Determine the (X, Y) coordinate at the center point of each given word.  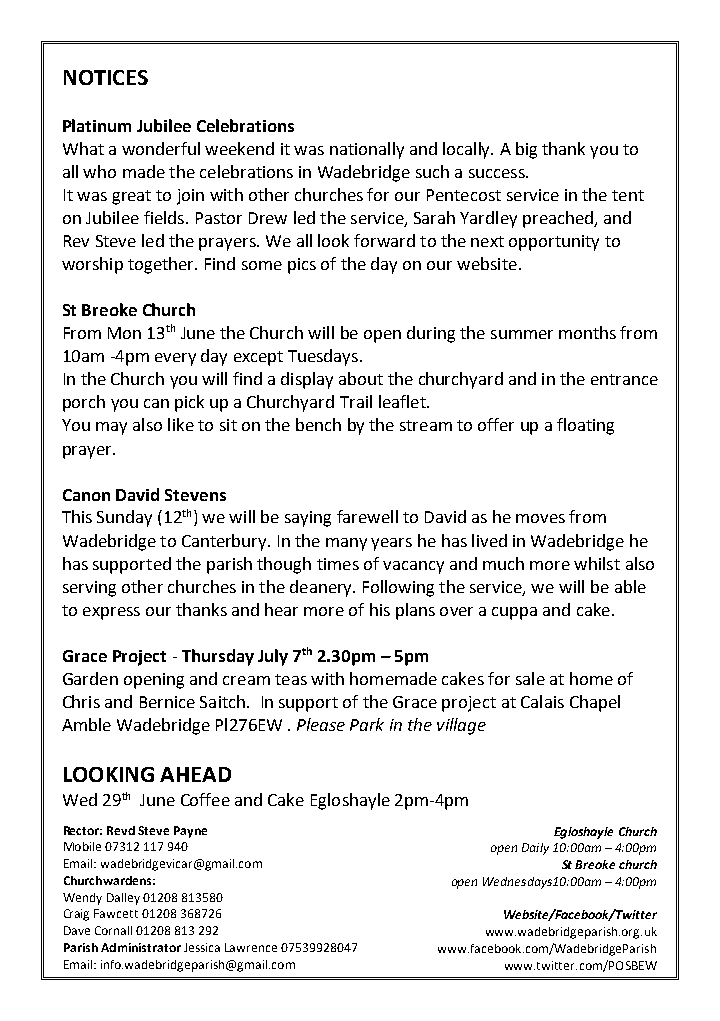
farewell (367, 516)
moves (540, 518)
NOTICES (106, 77)
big (526, 150)
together (162, 265)
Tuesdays (324, 357)
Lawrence (251, 947)
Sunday (124, 518)
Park (367, 724)
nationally (367, 150)
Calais (542, 701)
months (587, 332)
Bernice (167, 702)
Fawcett (116, 913)
